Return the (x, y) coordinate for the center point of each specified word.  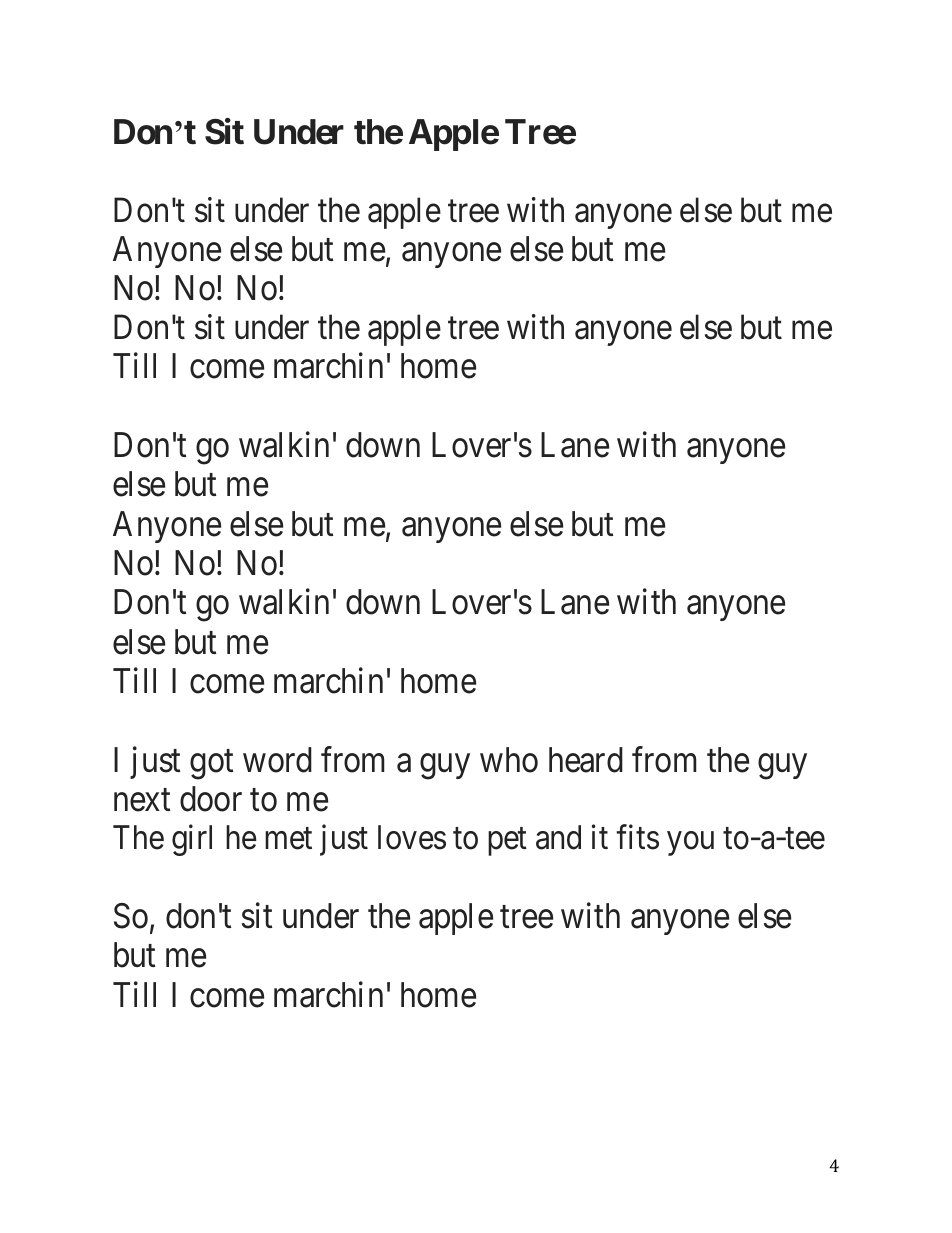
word (277, 760)
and (558, 837)
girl (192, 840)
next (142, 801)
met (288, 839)
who (509, 760)
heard (586, 760)
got (211, 765)
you (690, 844)
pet (507, 842)
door (211, 799)
